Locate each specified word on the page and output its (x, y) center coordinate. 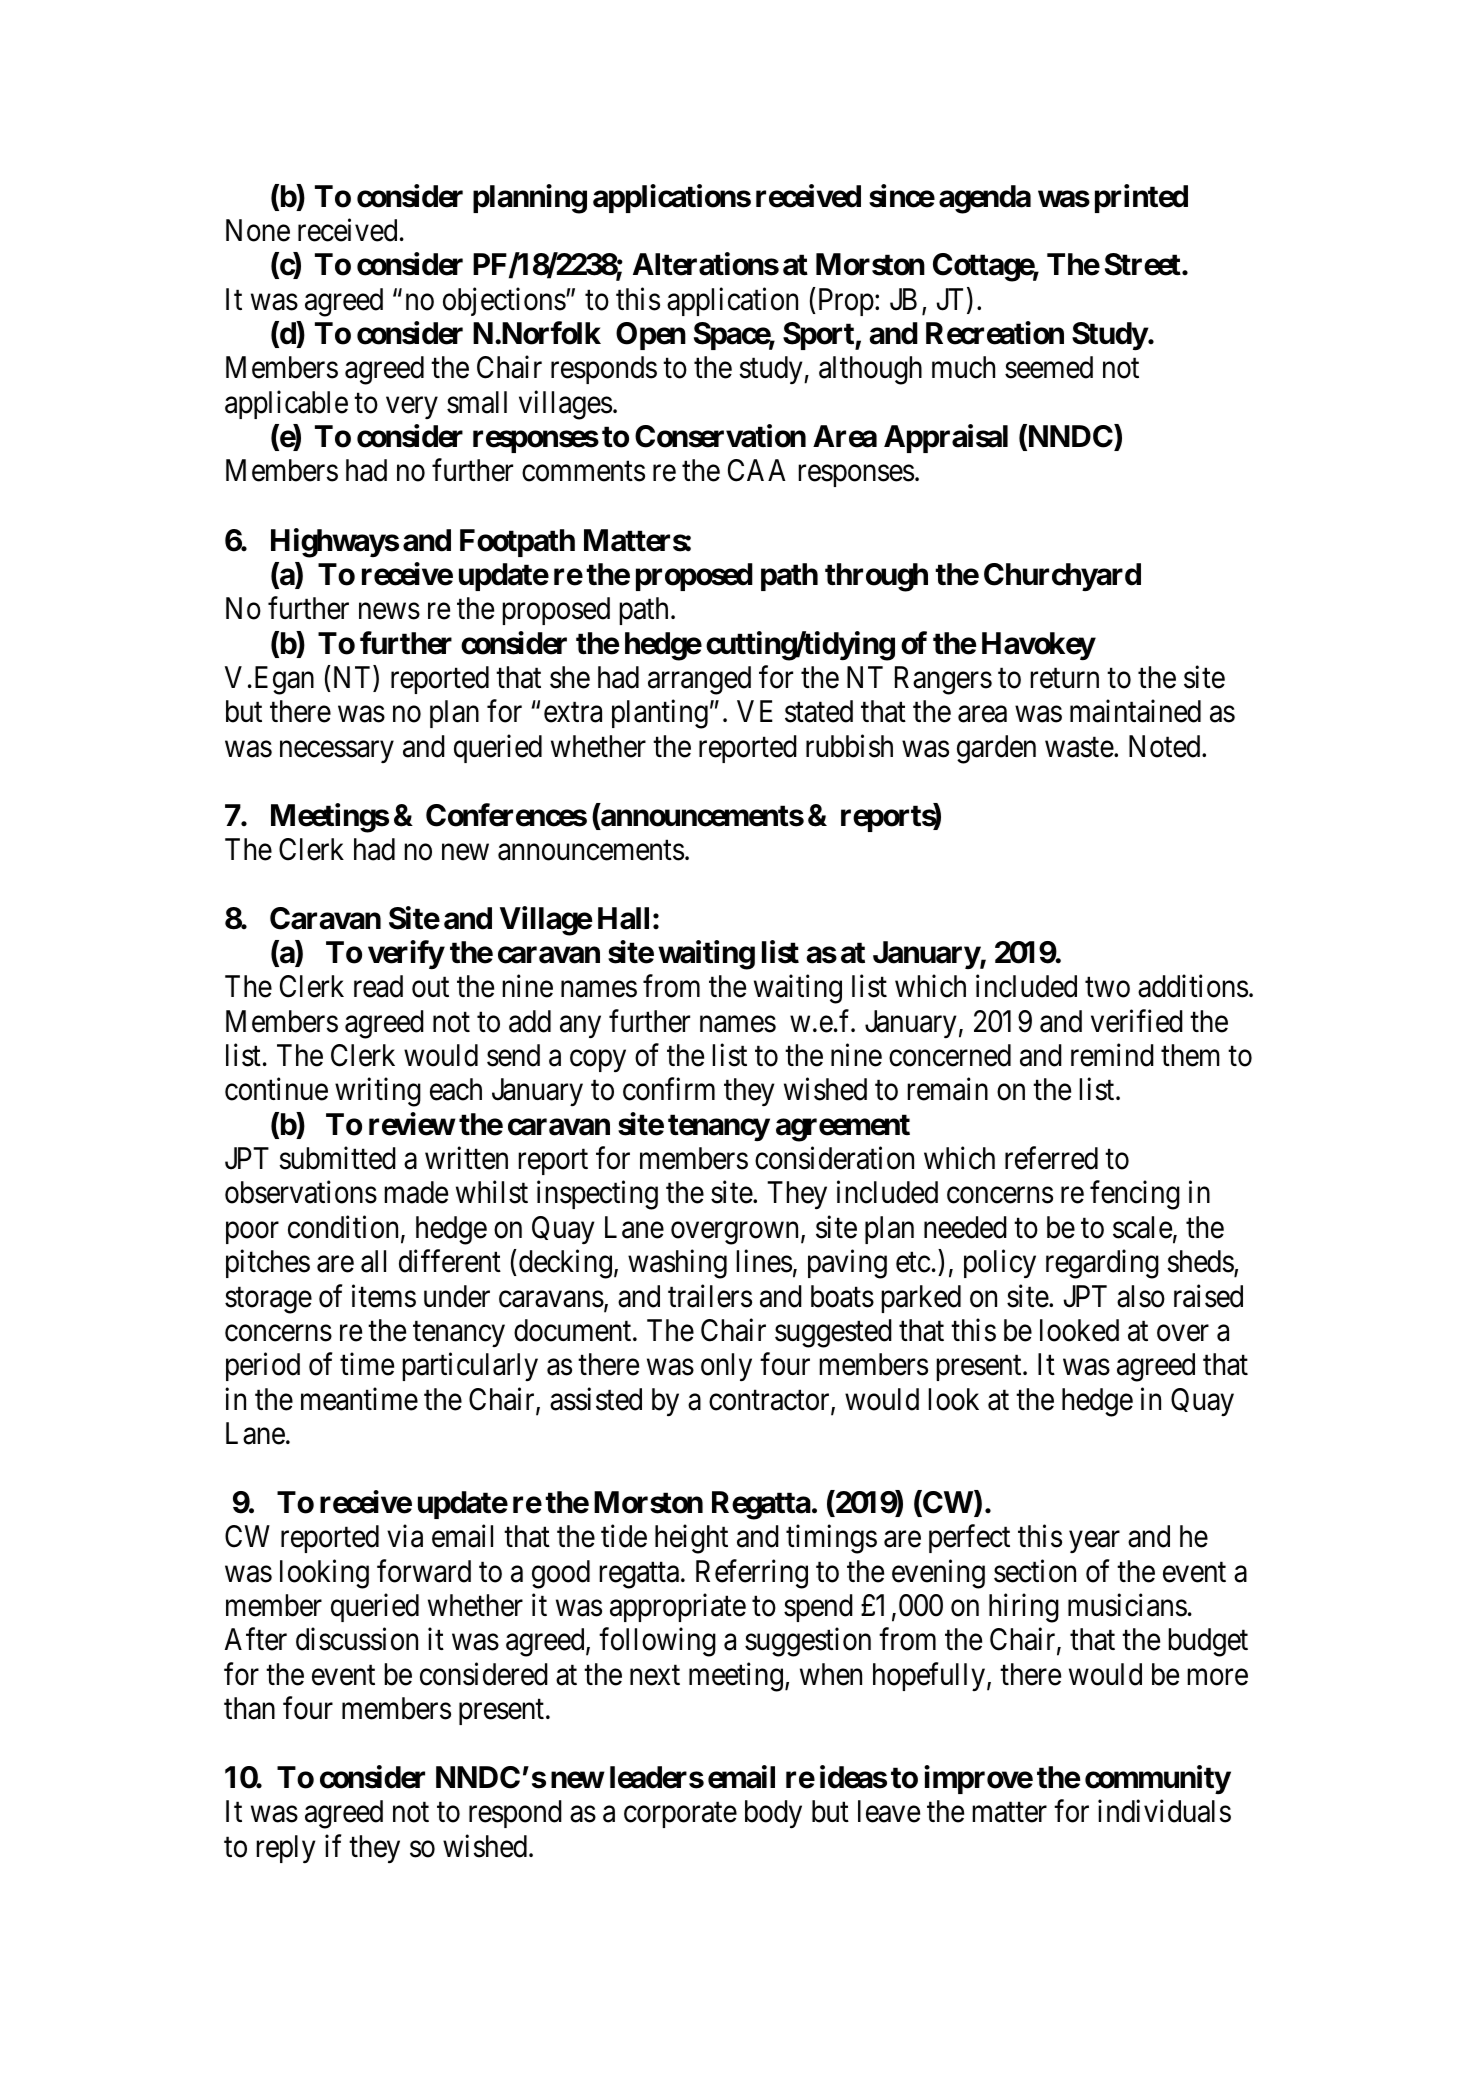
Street (1144, 264)
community (1158, 1780)
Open (651, 336)
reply (285, 1849)
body (773, 1814)
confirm (669, 1089)
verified (1137, 1021)
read (378, 986)
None (258, 230)
